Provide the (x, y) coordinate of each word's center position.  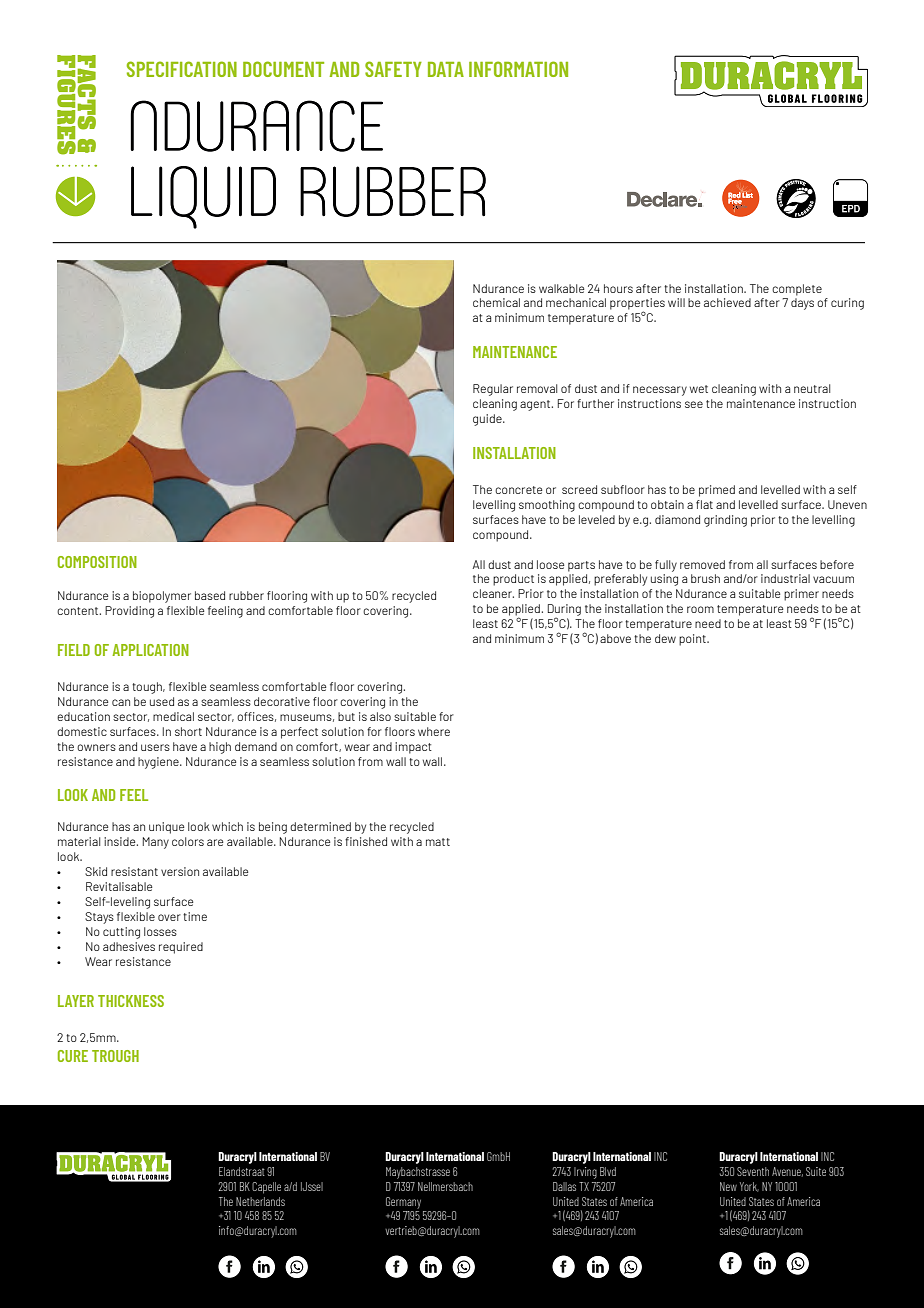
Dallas (564, 1186)
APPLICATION (150, 650)
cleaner (493, 593)
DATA (446, 69)
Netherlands (260, 1201)
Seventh (753, 1171)
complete (797, 290)
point (693, 640)
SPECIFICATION (182, 69)
